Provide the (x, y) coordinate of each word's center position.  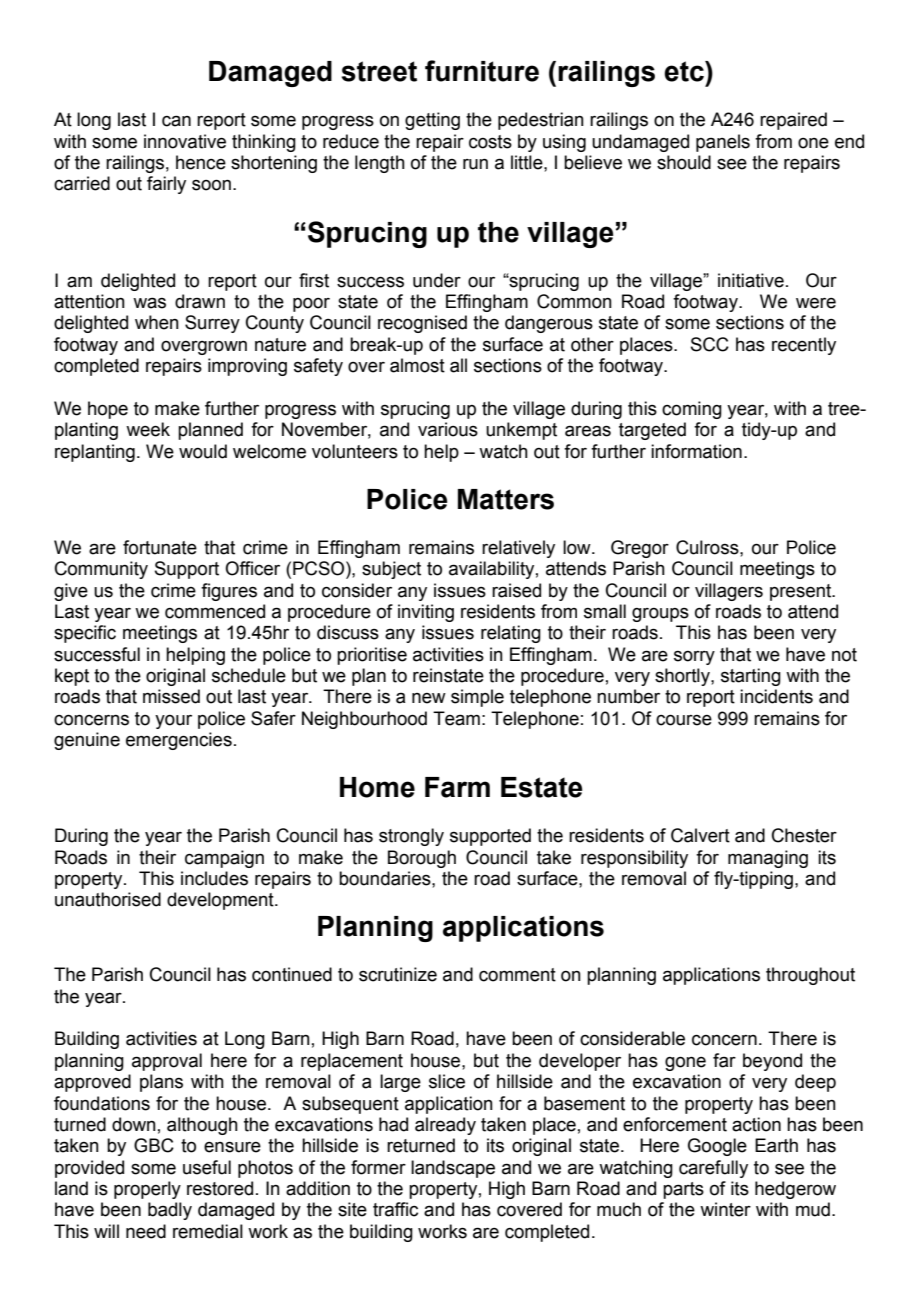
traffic (395, 1209)
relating (511, 634)
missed (171, 696)
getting (432, 121)
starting (751, 677)
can (176, 121)
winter (725, 1209)
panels (723, 143)
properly (147, 1190)
